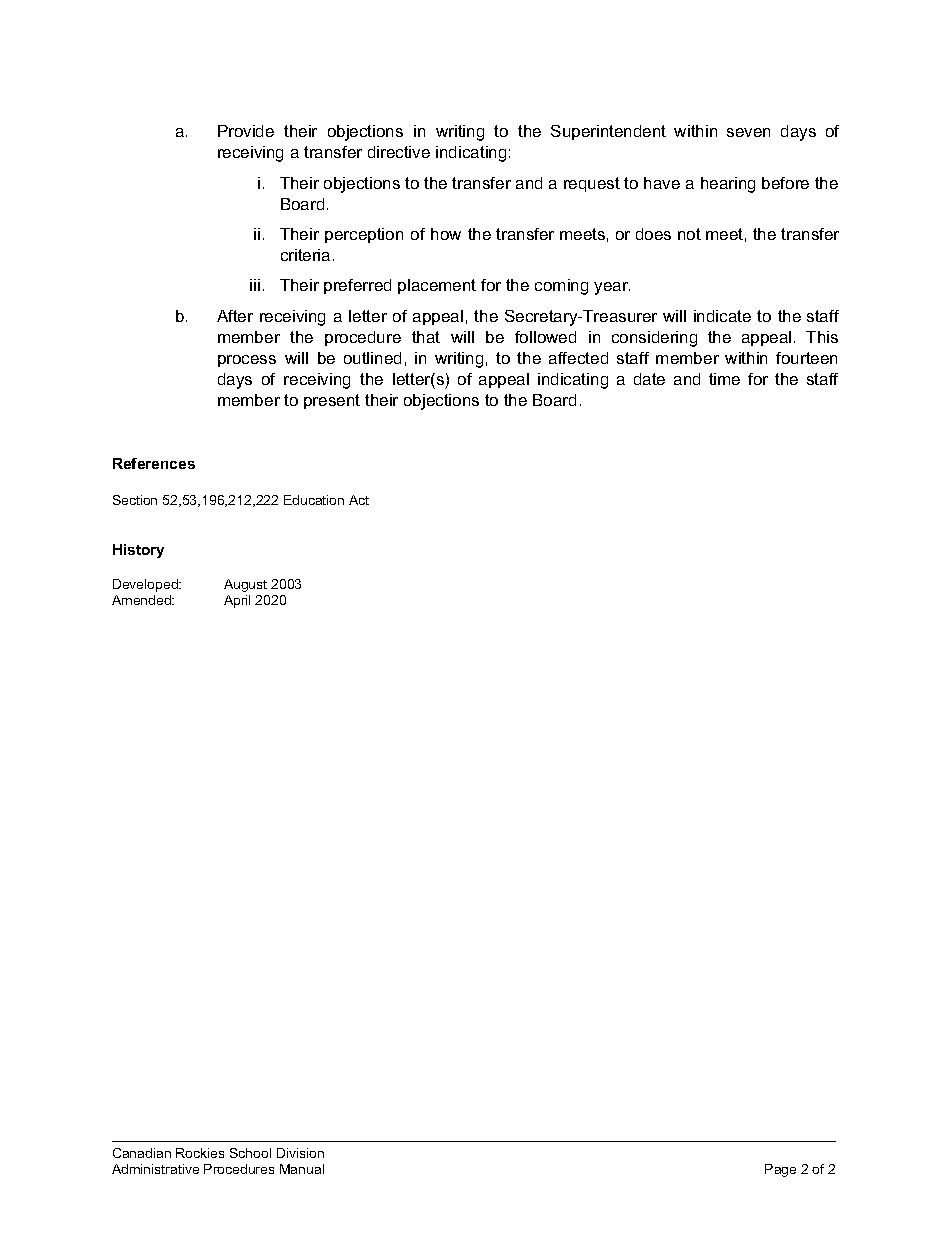 This screenshot has height=1233, width=952. Describe the element at coordinates (300, 1153) in the screenshot. I see `Division` at that location.
